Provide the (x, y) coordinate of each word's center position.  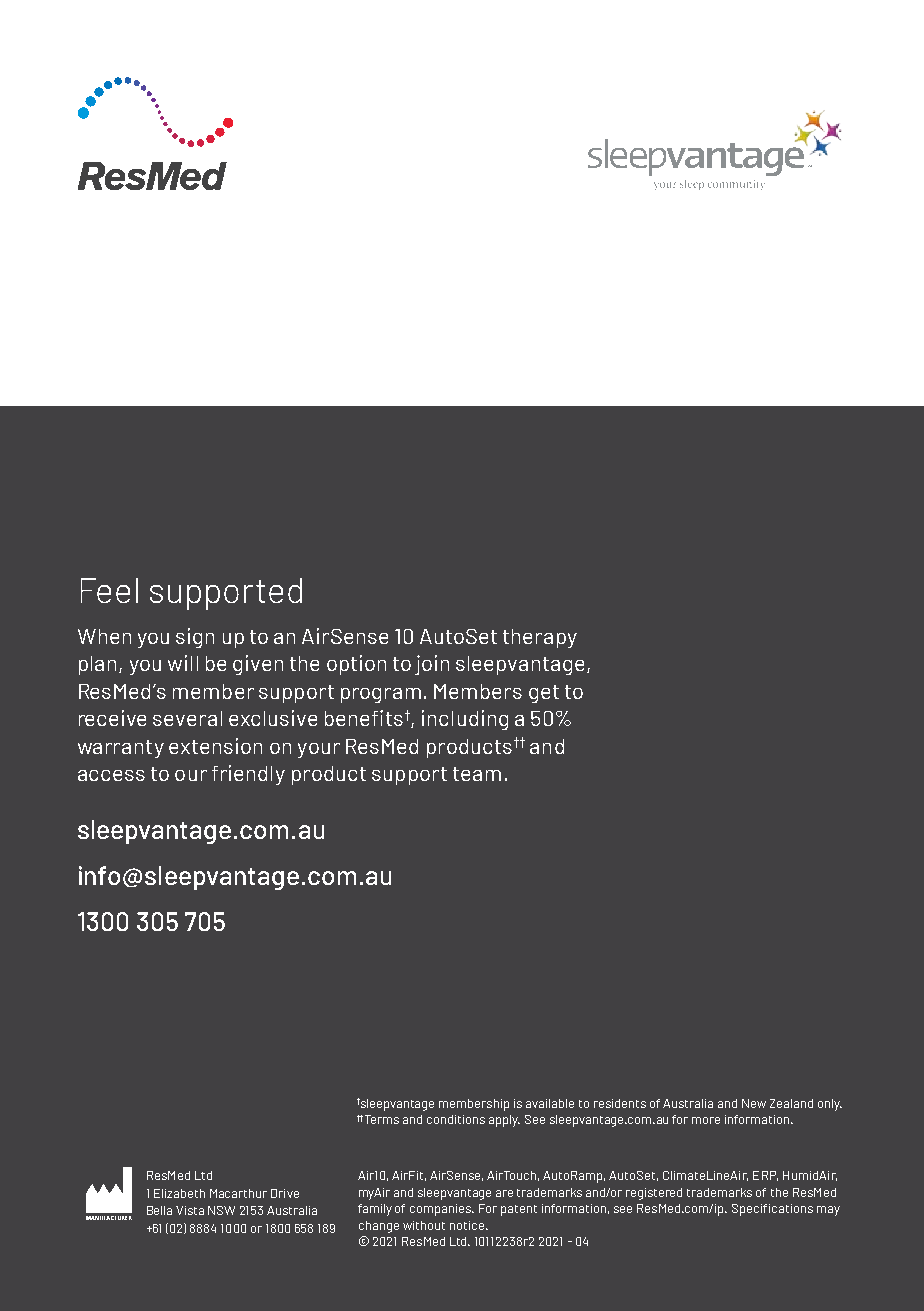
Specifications (772, 1210)
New (754, 1103)
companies (442, 1210)
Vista (190, 1210)
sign (195, 638)
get (544, 694)
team (477, 774)
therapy (540, 638)
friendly (248, 775)
